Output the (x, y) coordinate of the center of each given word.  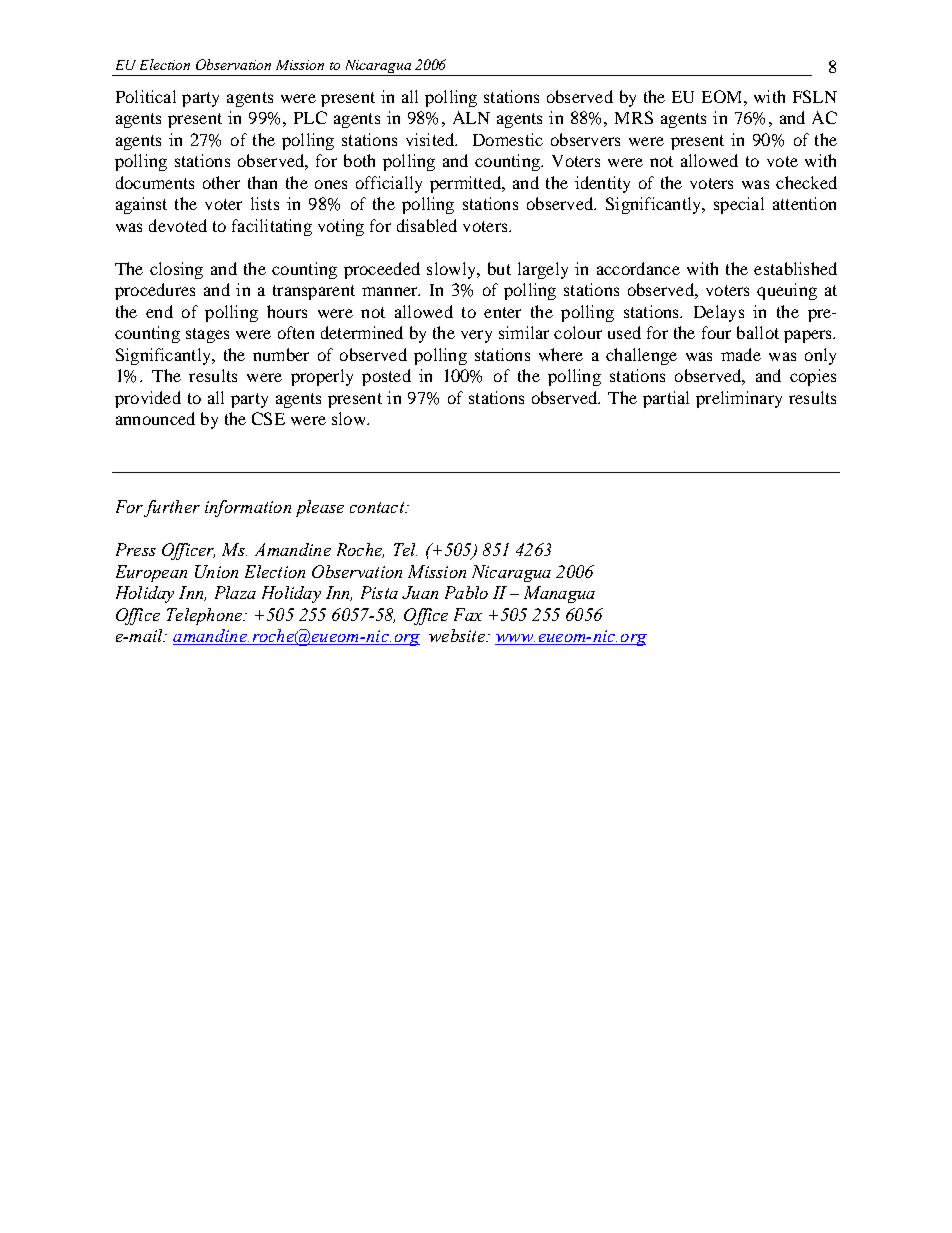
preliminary (739, 399)
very (476, 336)
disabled (427, 225)
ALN (471, 117)
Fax (468, 614)
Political (146, 96)
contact (378, 507)
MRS (634, 117)
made (741, 354)
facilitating (272, 227)
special (739, 205)
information (248, 508)
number (281, 354)
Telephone (206, 616)
